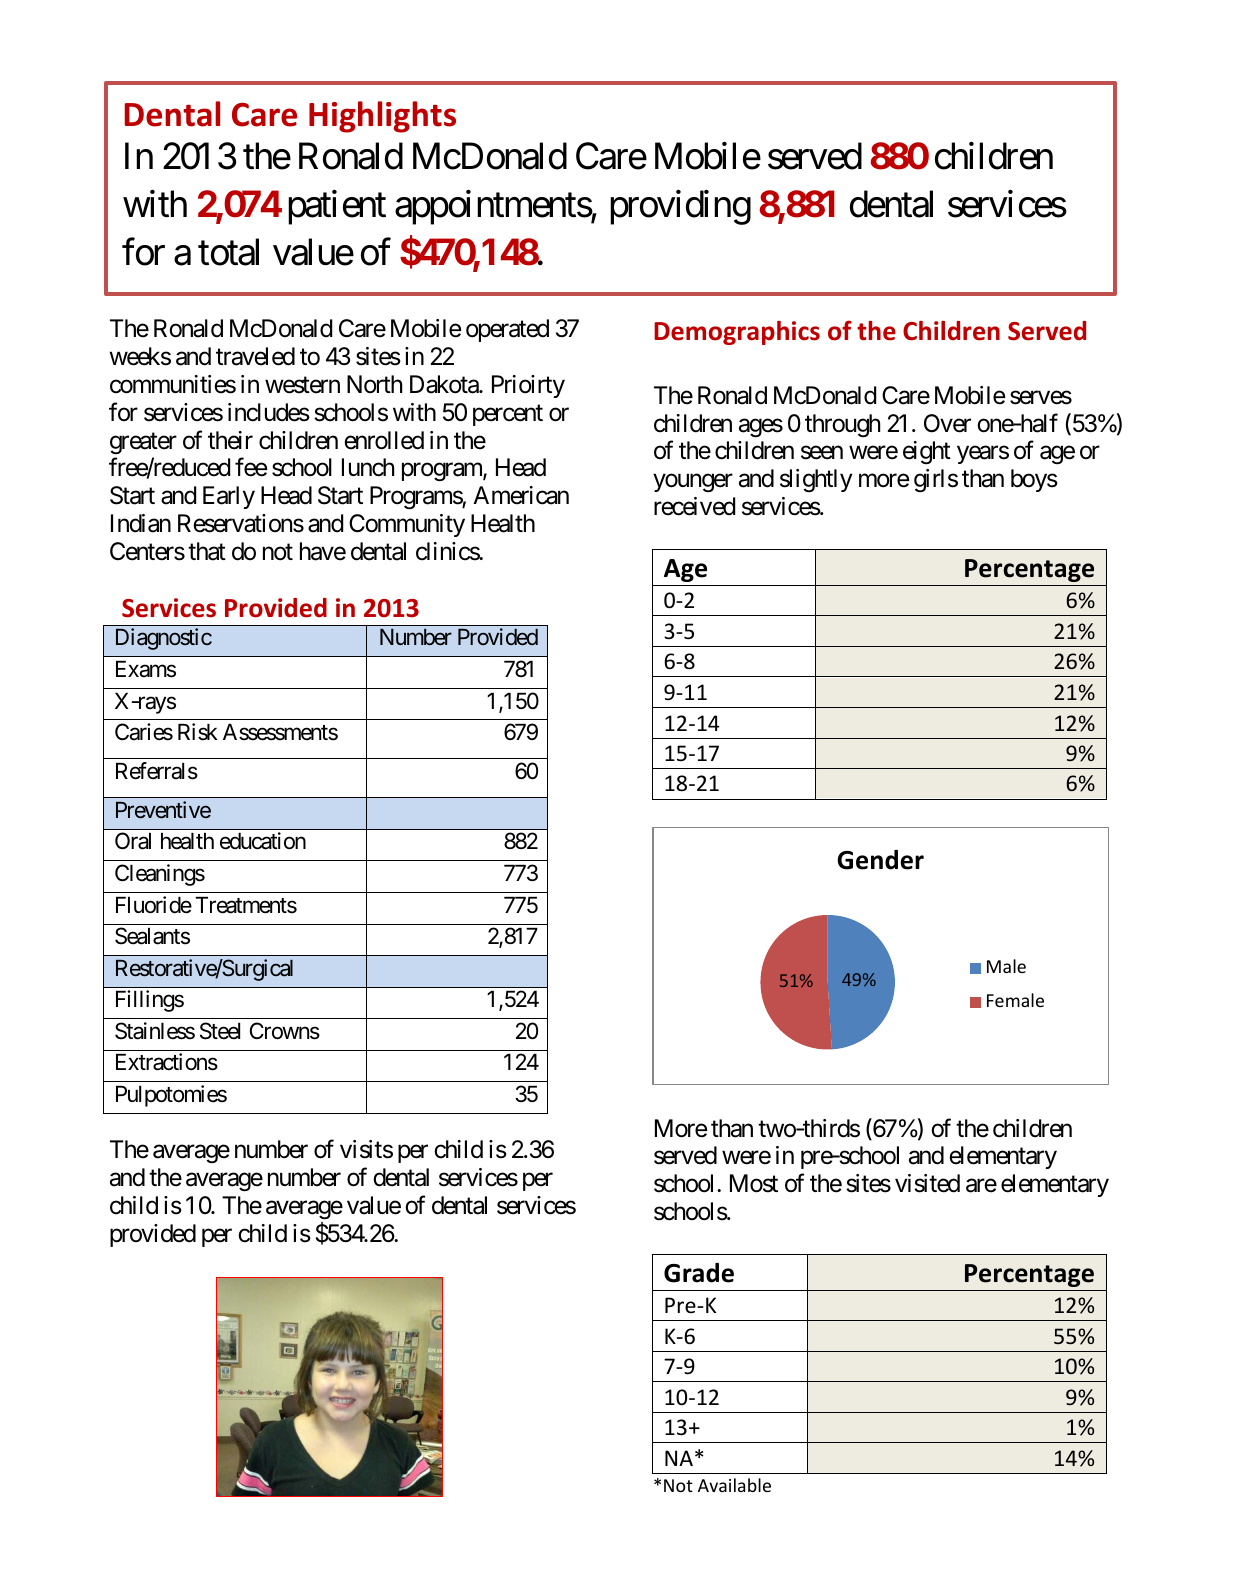 This screenshot has height=1596, width=1233. I want to click on Demographics, so click(737, 333).
